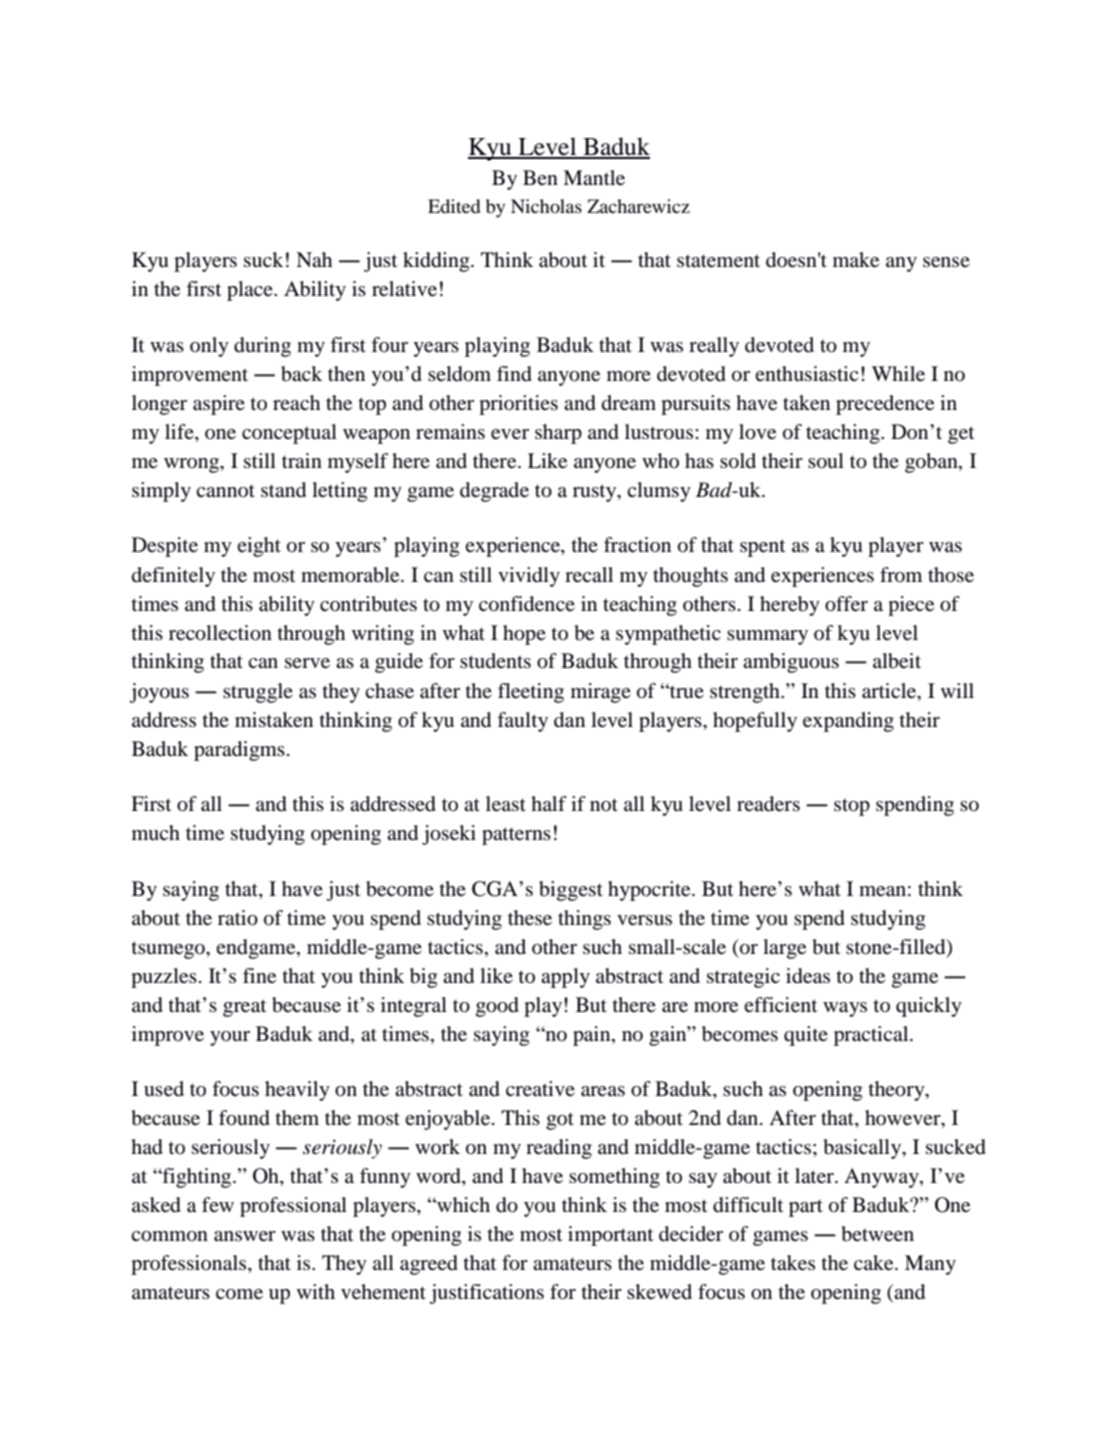 This screenshot has height=1447, width=1118. What do you see at coordinates (856, 260) in the screenshot?
I see `make` at bounding box center [856, 260].
